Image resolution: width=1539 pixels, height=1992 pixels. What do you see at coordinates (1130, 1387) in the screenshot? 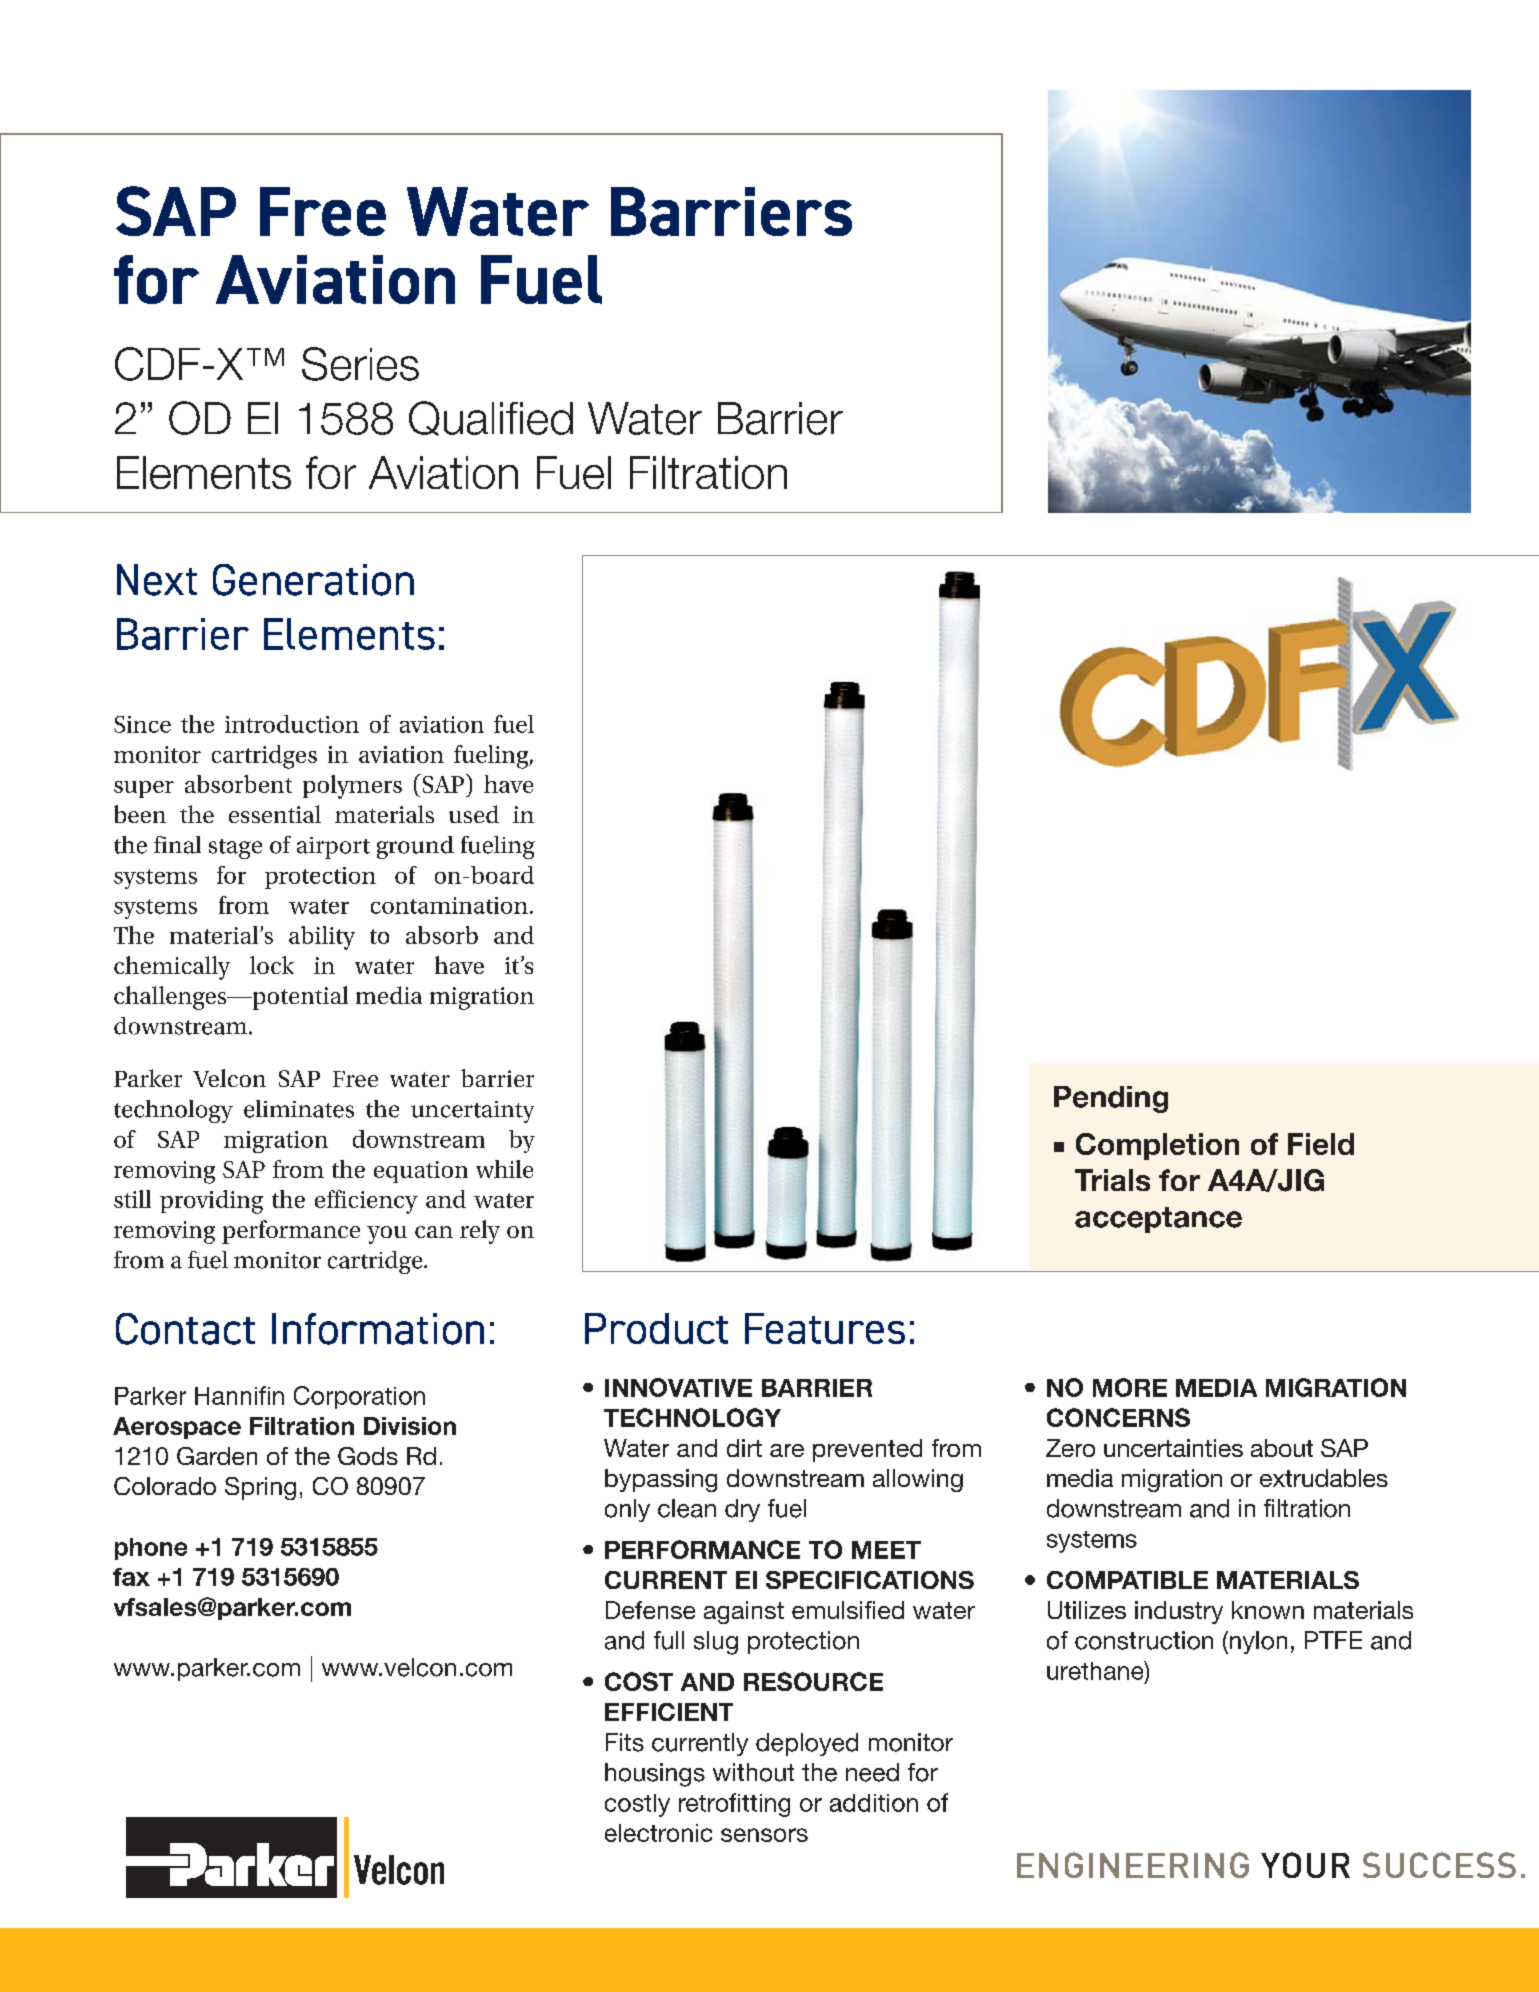
I see `MORE` at bounding box center [1130, 1387].
